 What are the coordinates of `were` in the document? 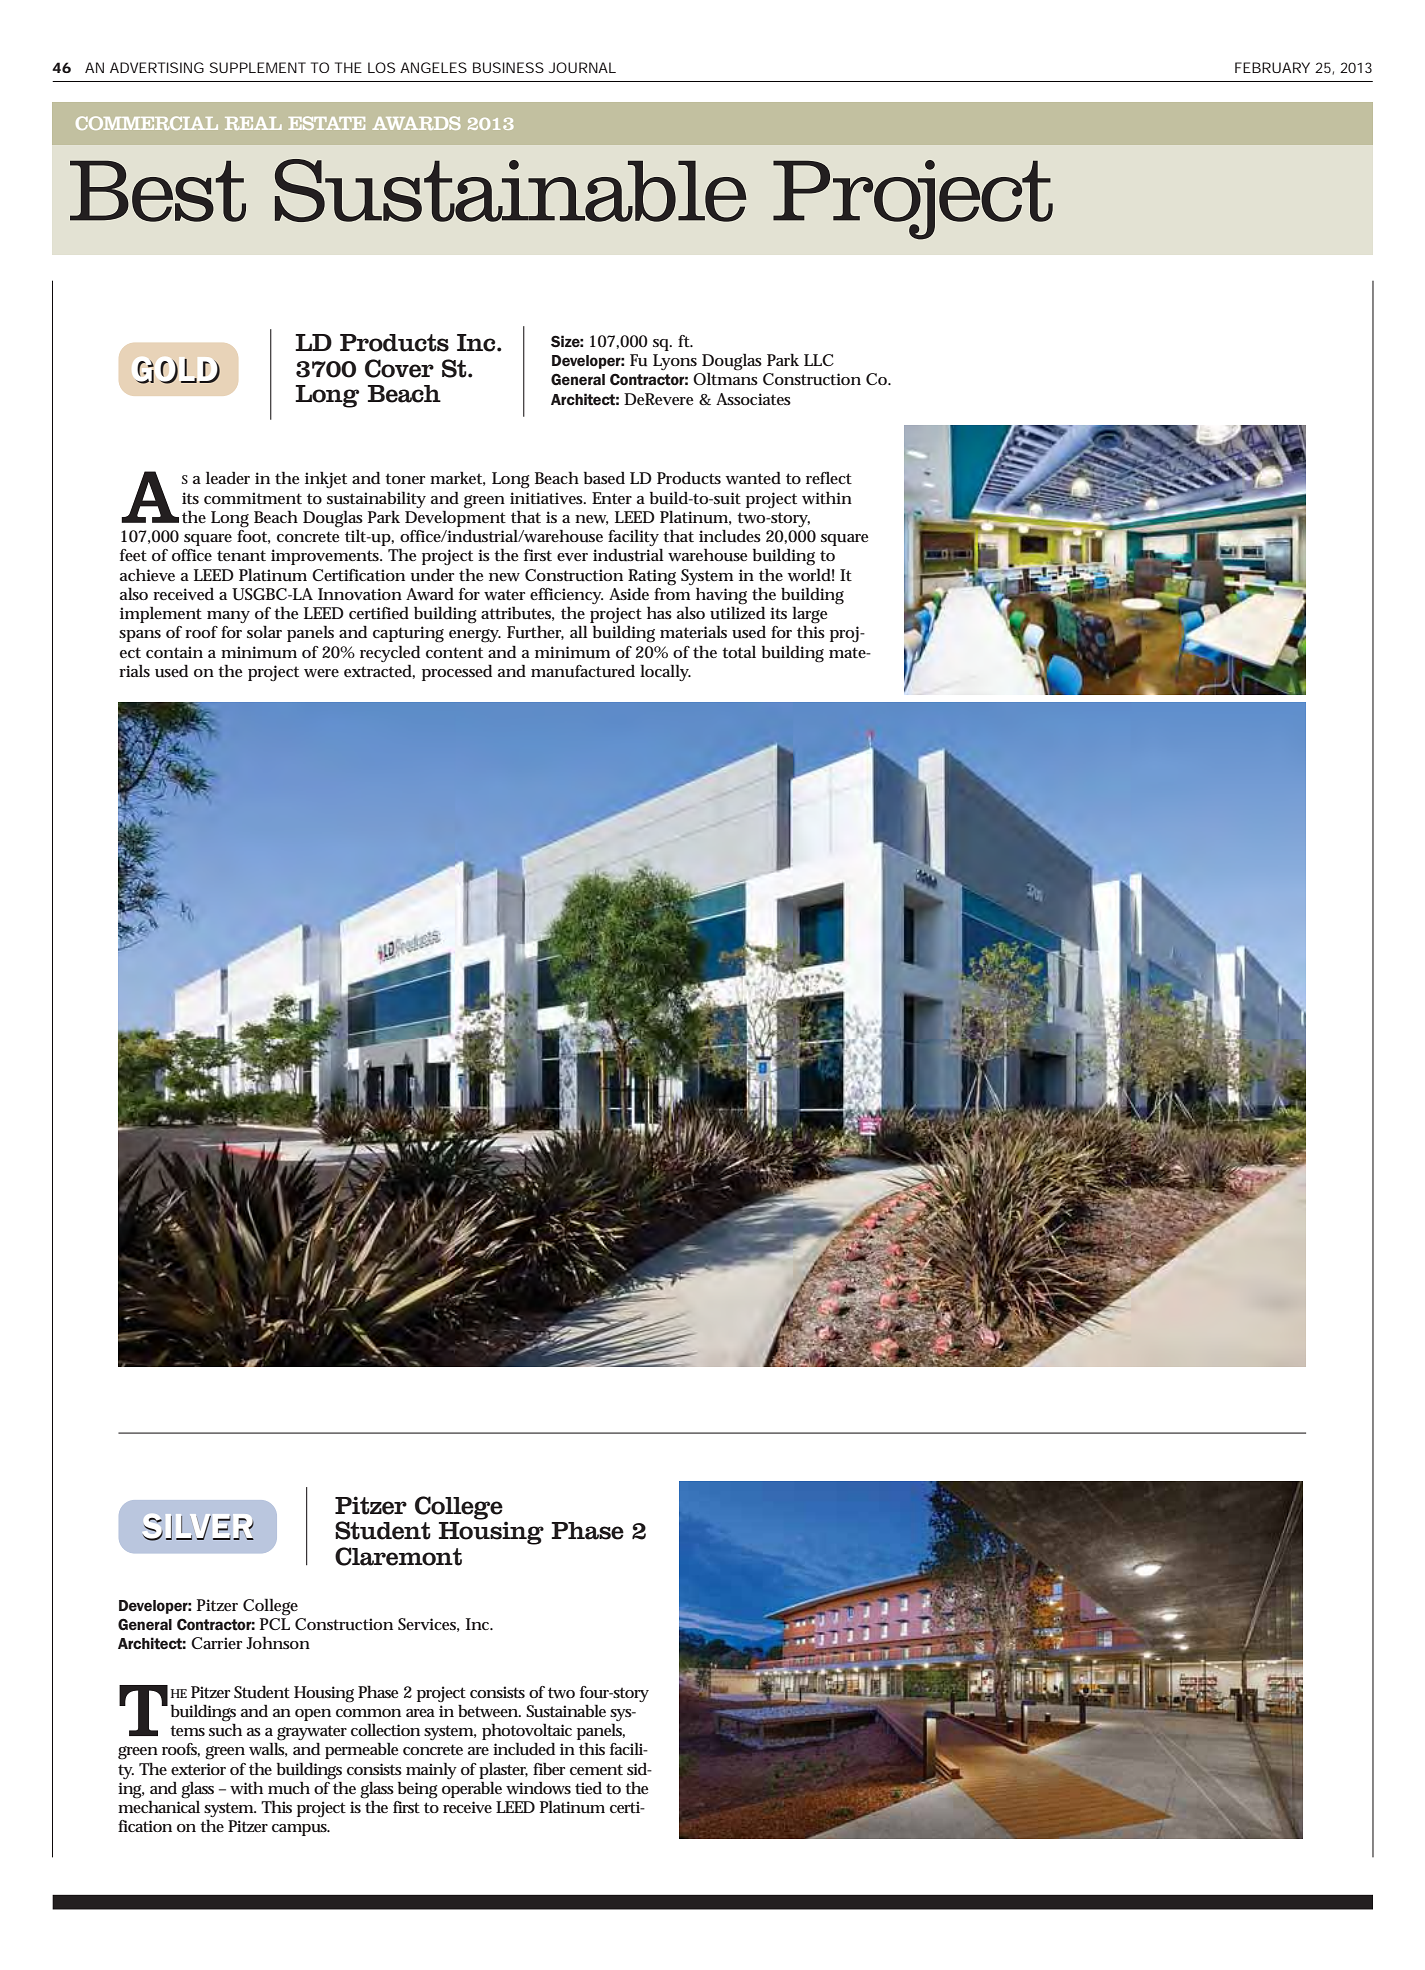 It's located at (321, 673).
